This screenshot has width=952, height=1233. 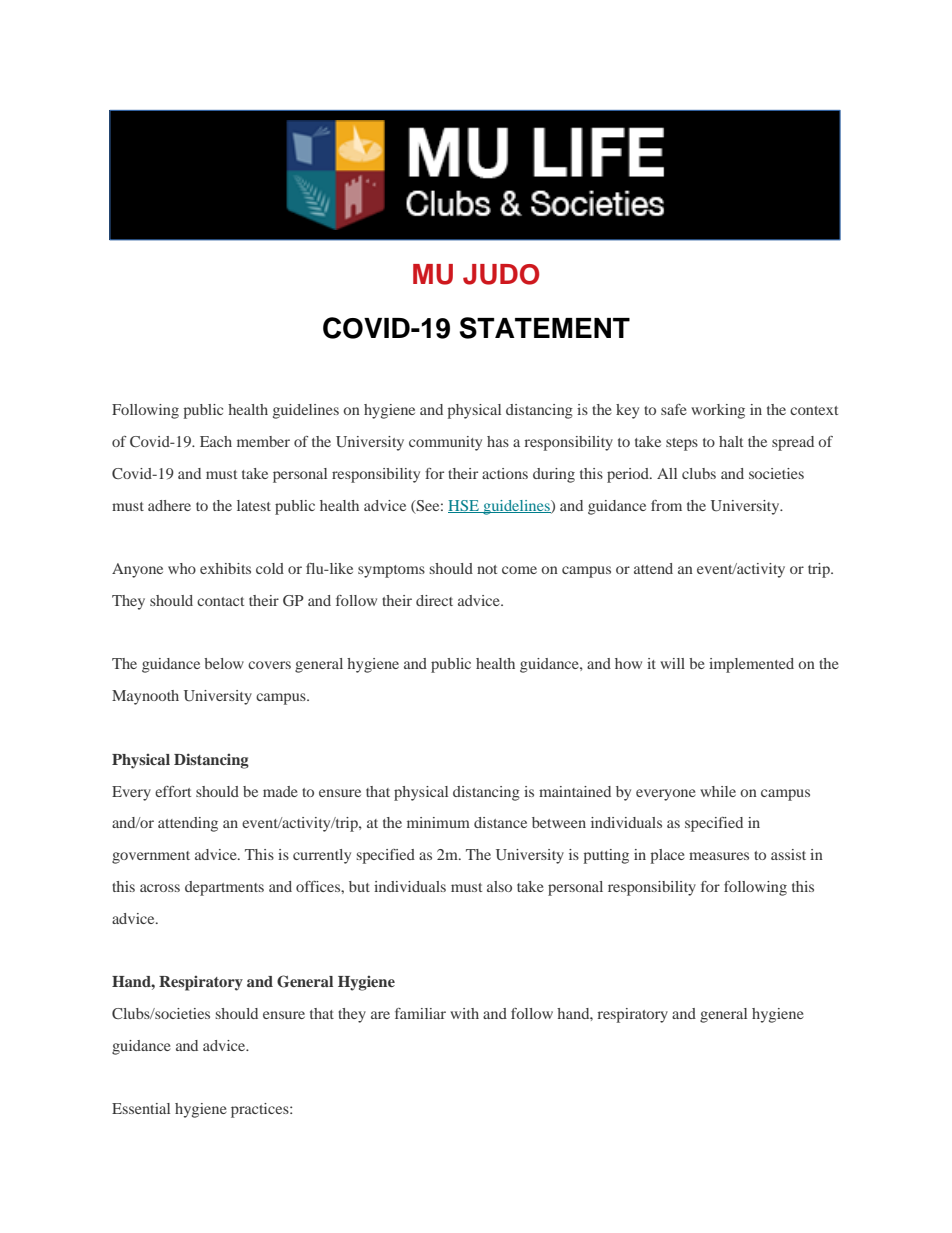 I want to click on working, so click(x=718, y=411).
